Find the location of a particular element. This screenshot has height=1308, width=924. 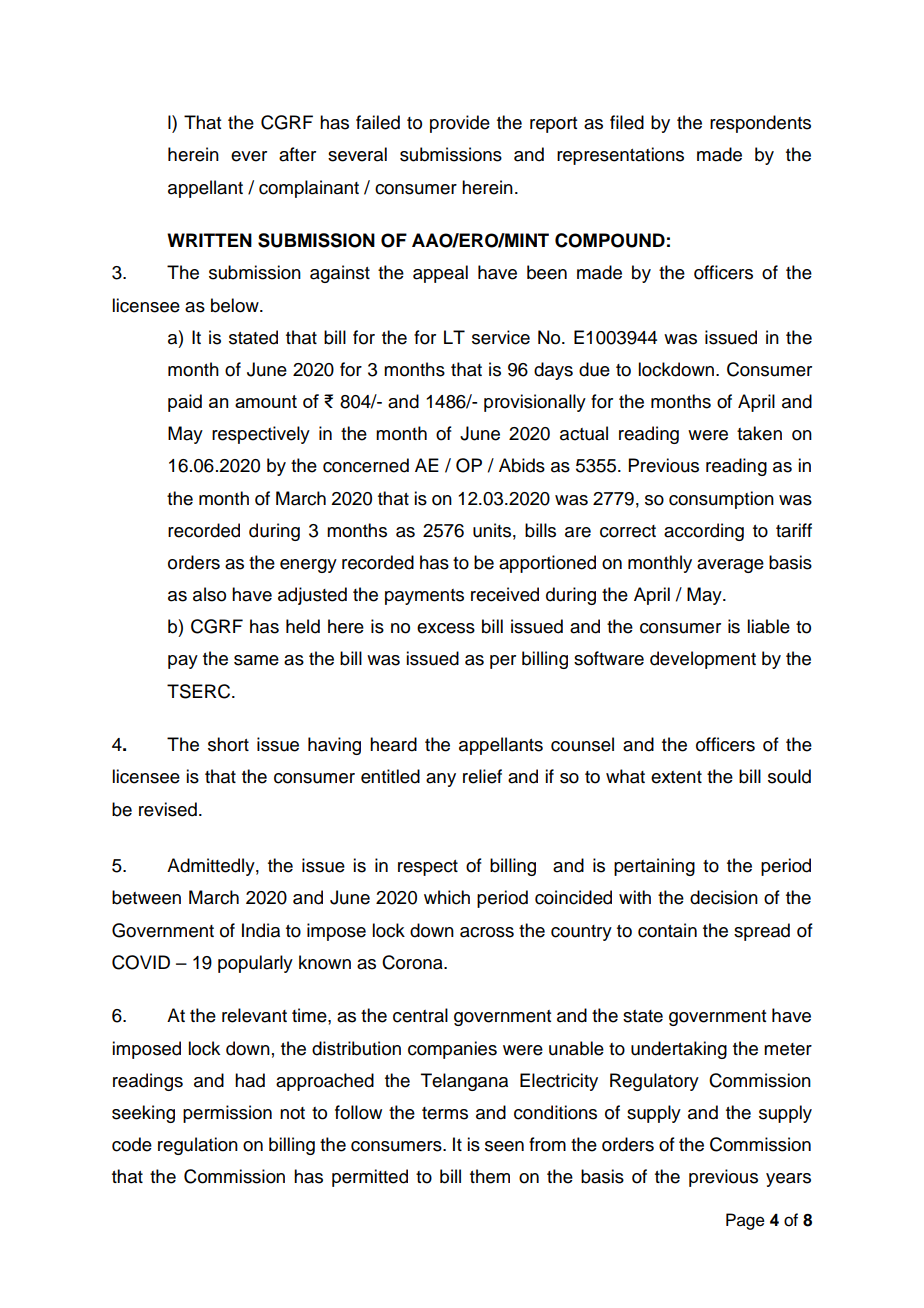

them is located at coordinates (490, 1176).
